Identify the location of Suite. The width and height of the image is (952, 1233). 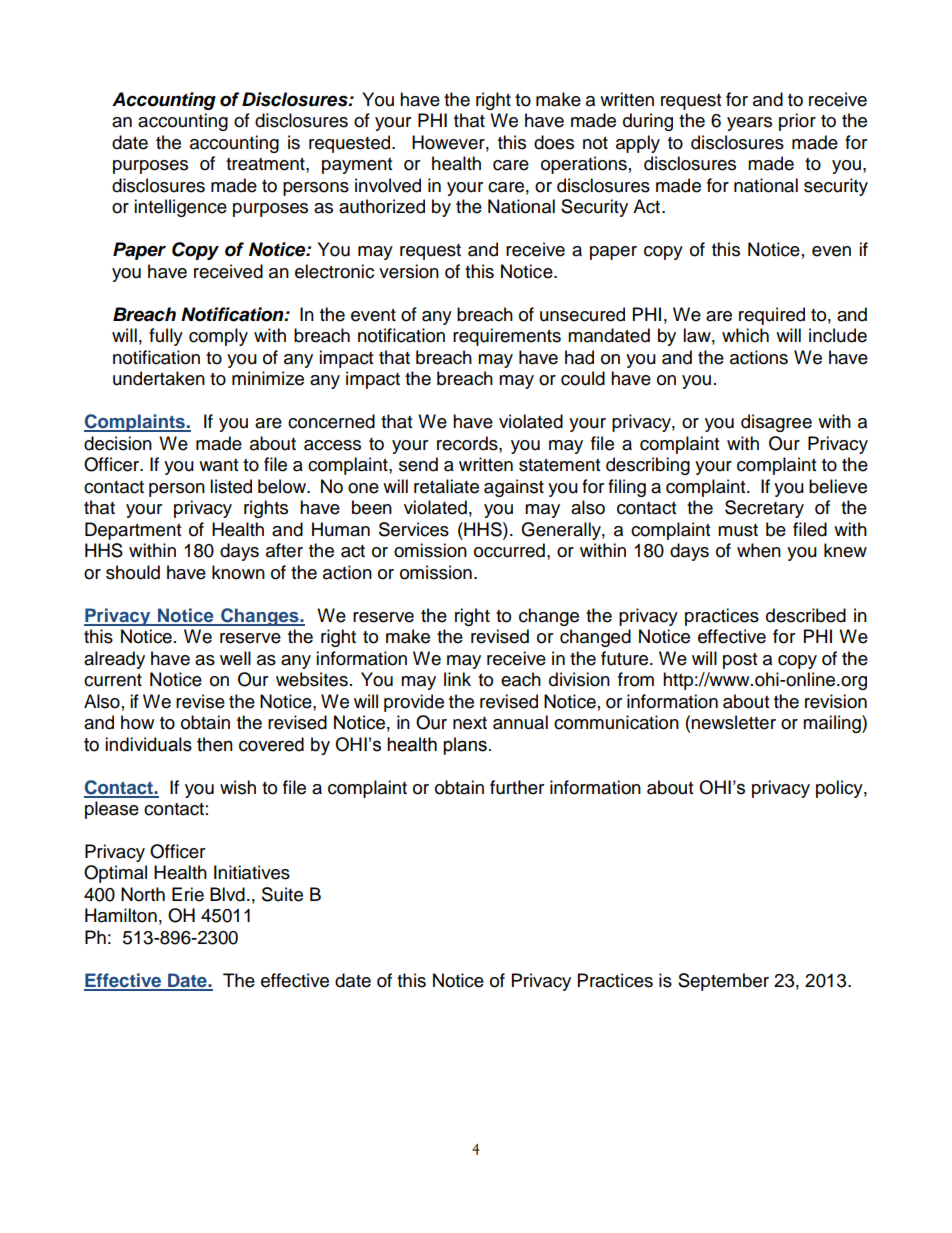
(282, 894).
